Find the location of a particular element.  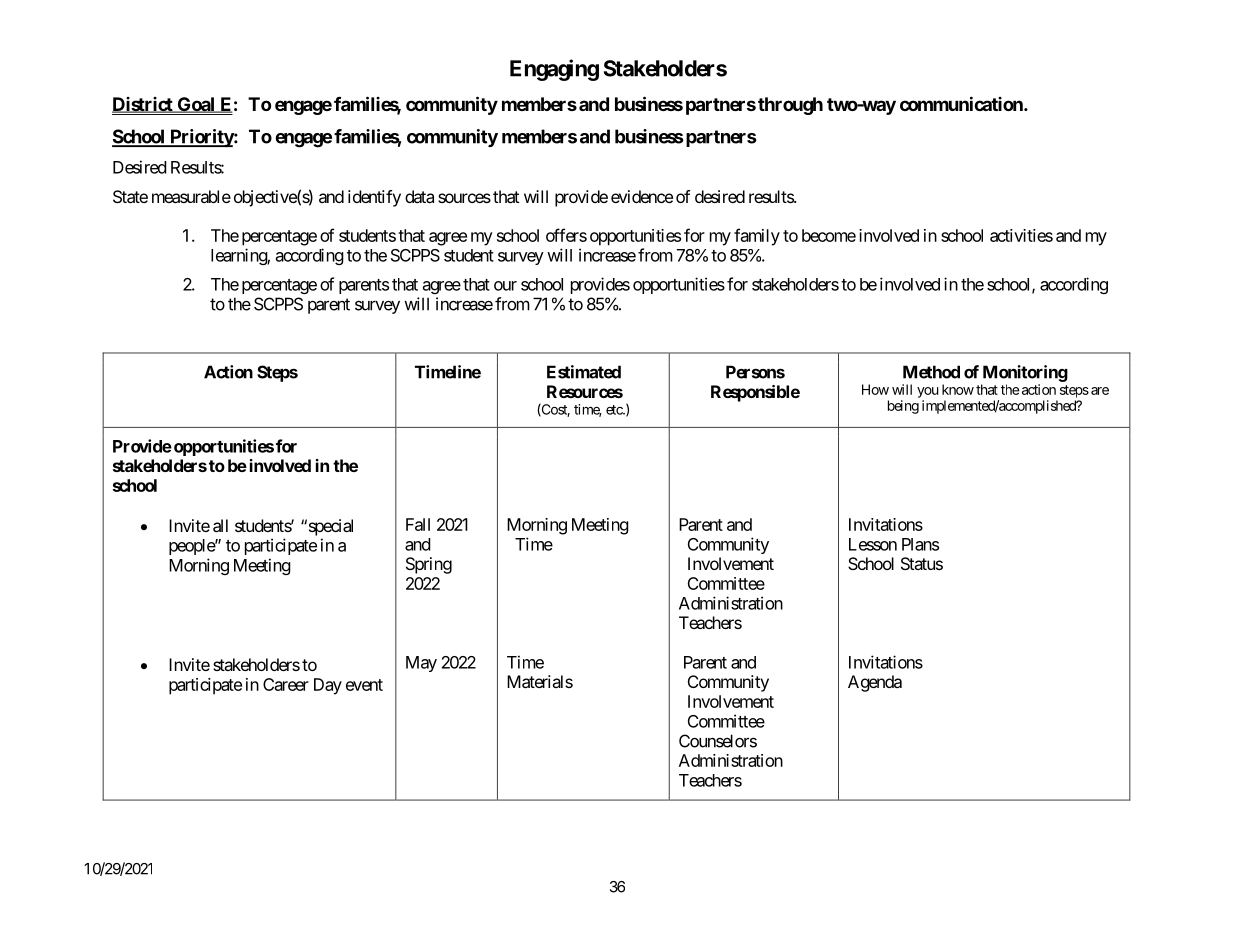

Career is located at coordinates (286, 684).
